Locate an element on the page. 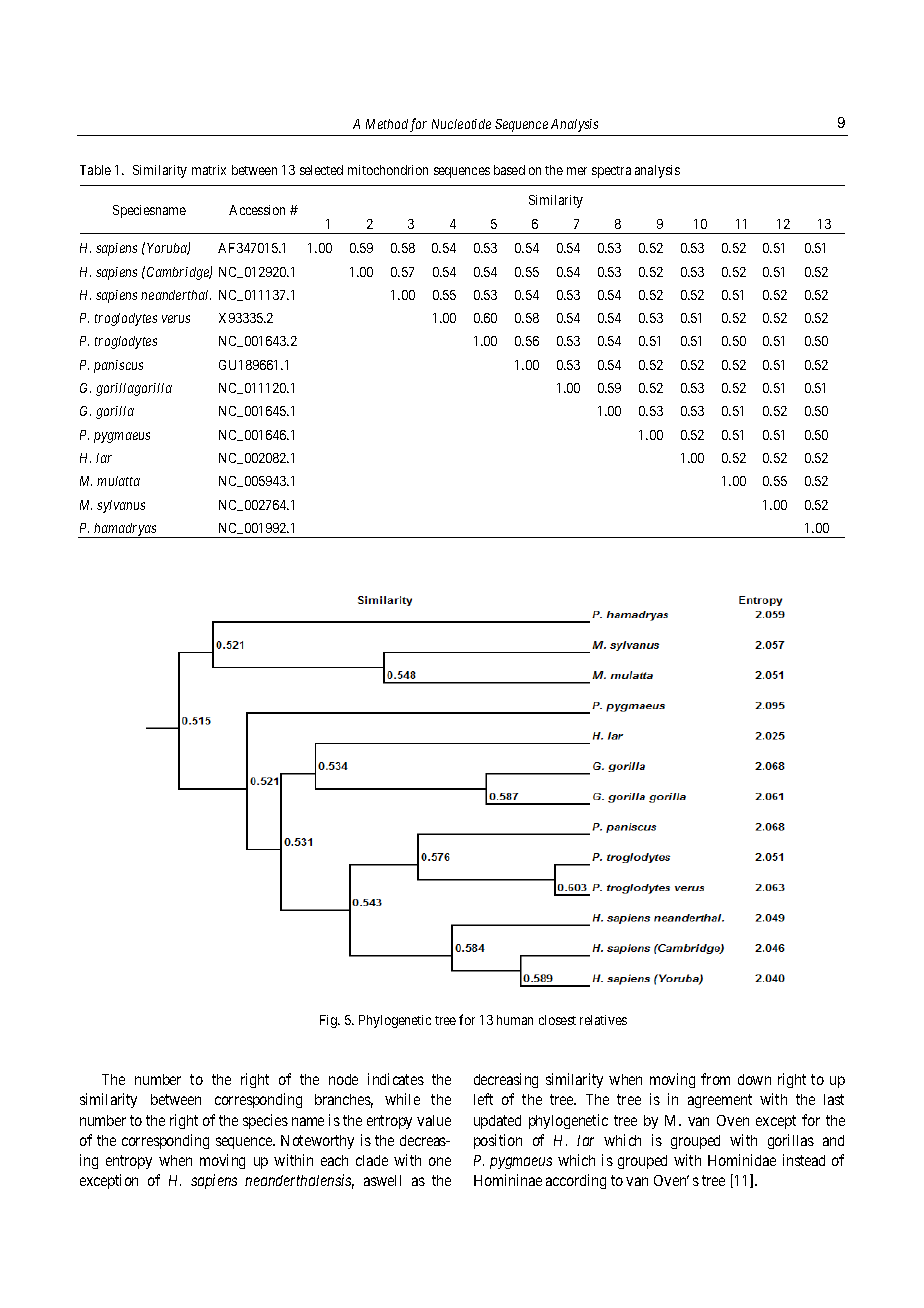 The width and height of the page is (924, 1308). human is located at coordinates (515, 1020).
